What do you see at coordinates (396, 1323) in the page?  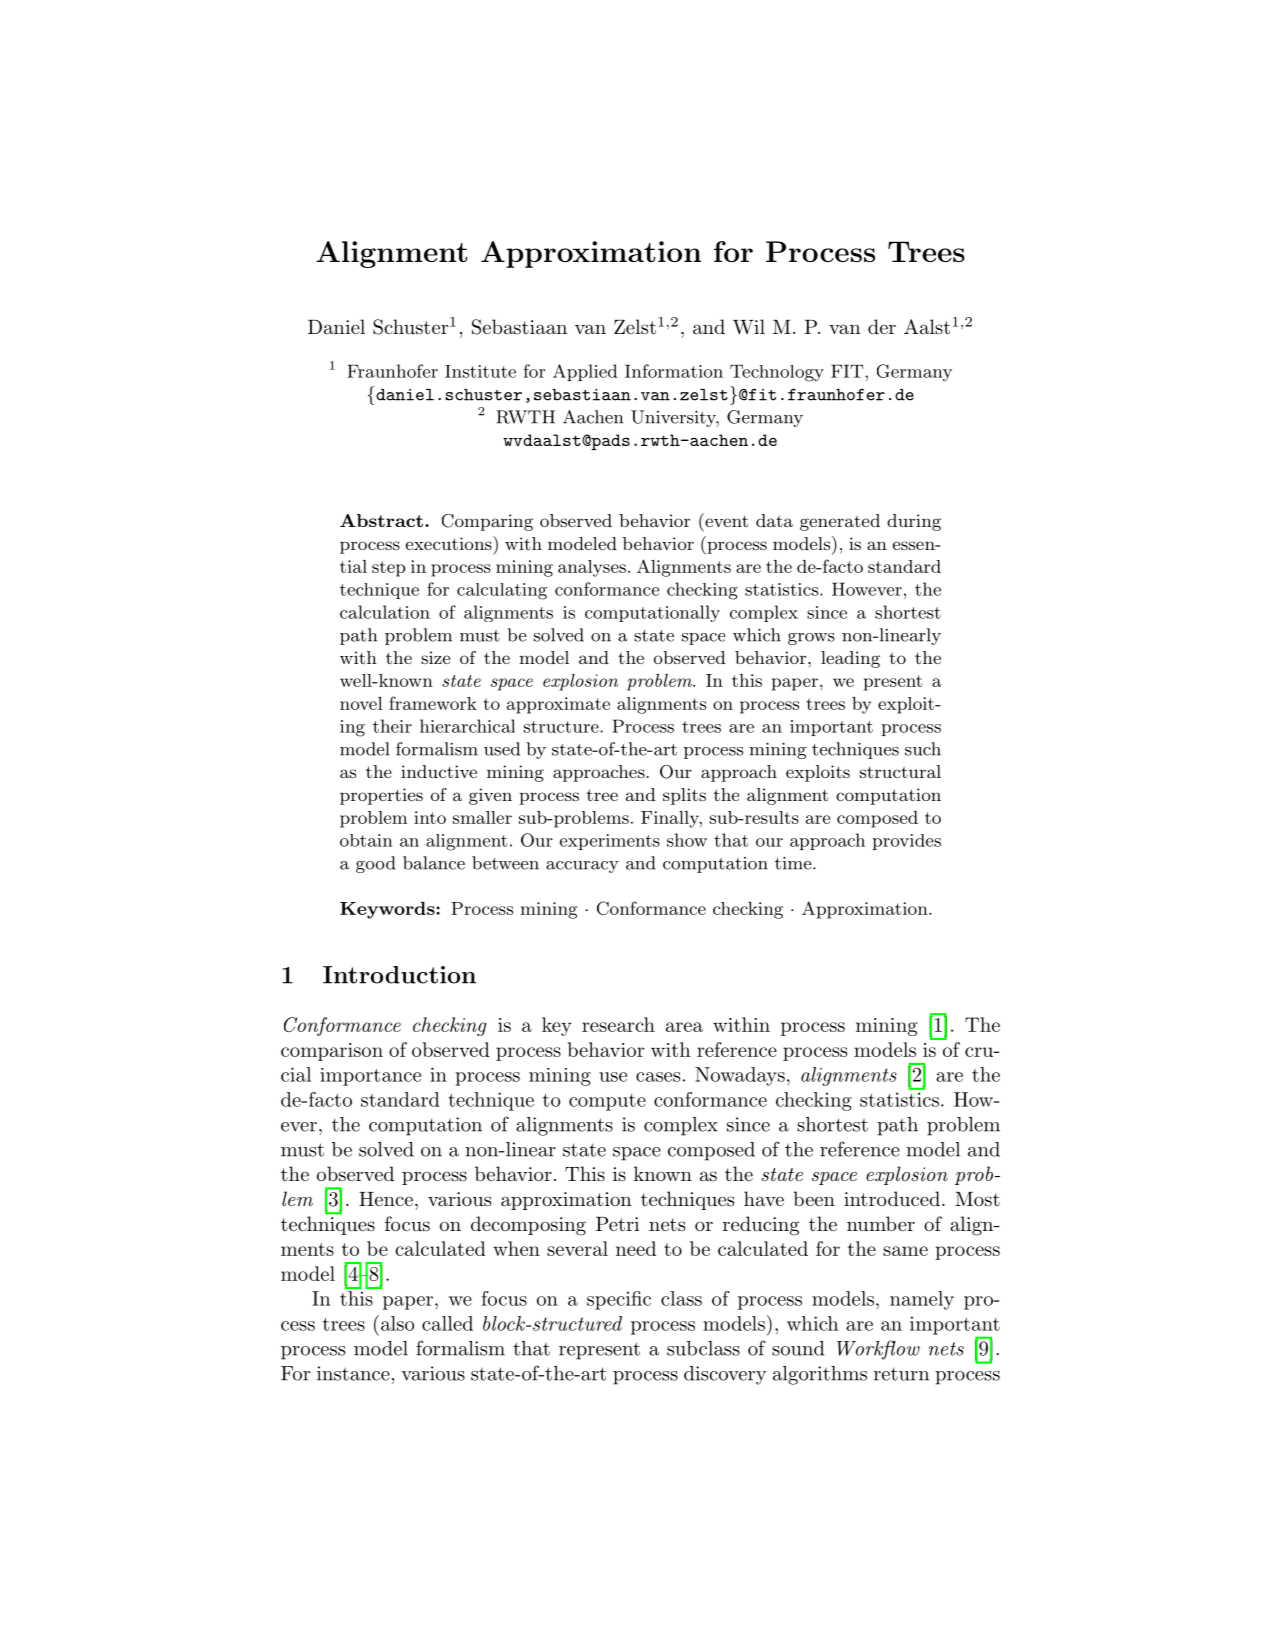 I see `also` at bounding box center [396, 1323].
